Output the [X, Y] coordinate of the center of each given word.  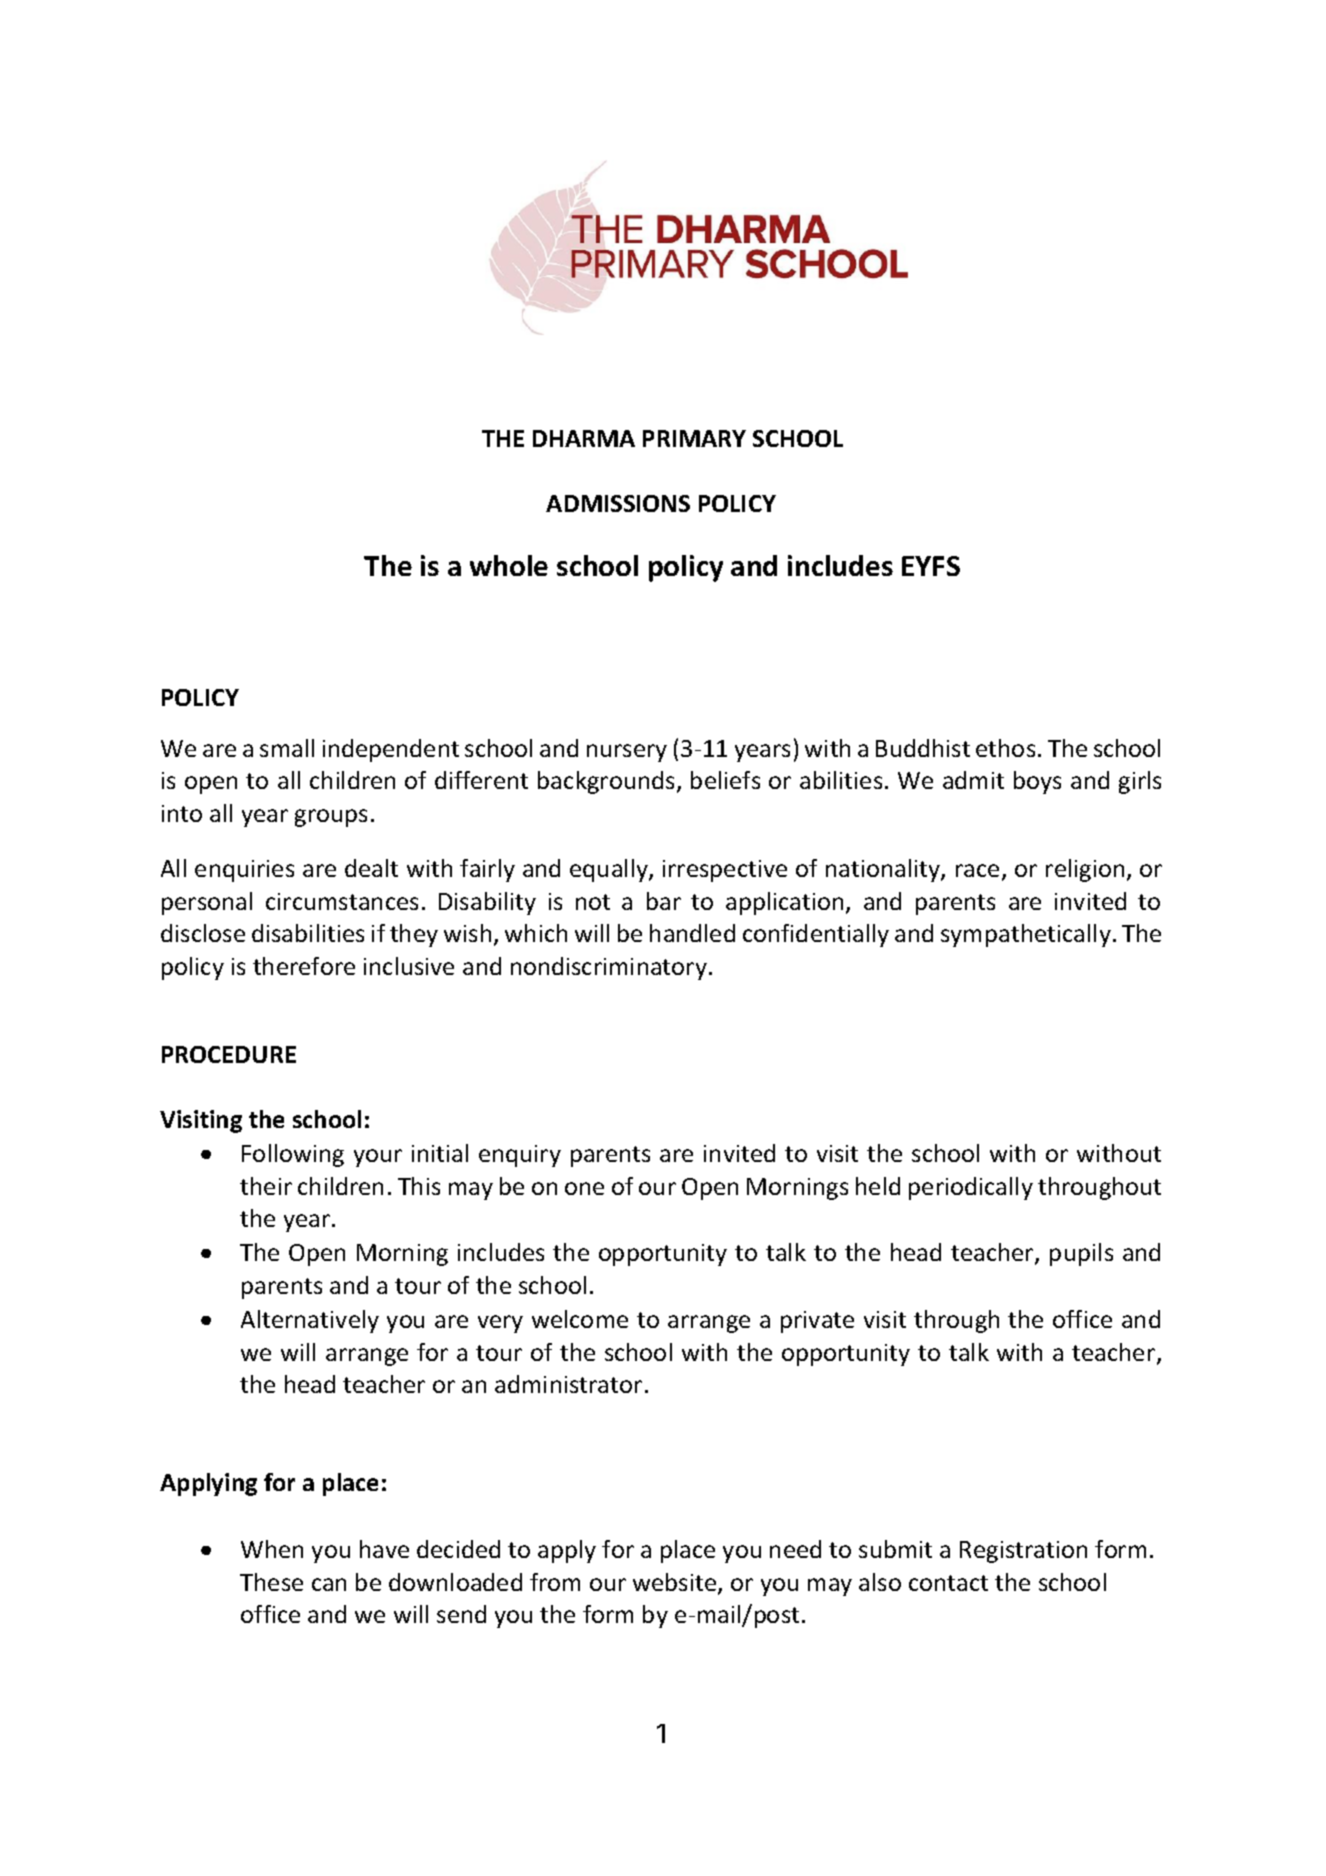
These [271, 1582]
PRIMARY [694, 438]
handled [692, 933]
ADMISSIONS [618, 503]
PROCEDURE [229, 1054]
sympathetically [1026, 935]
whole [509, 565]
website [676, 1583]
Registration [1023, 1552]
